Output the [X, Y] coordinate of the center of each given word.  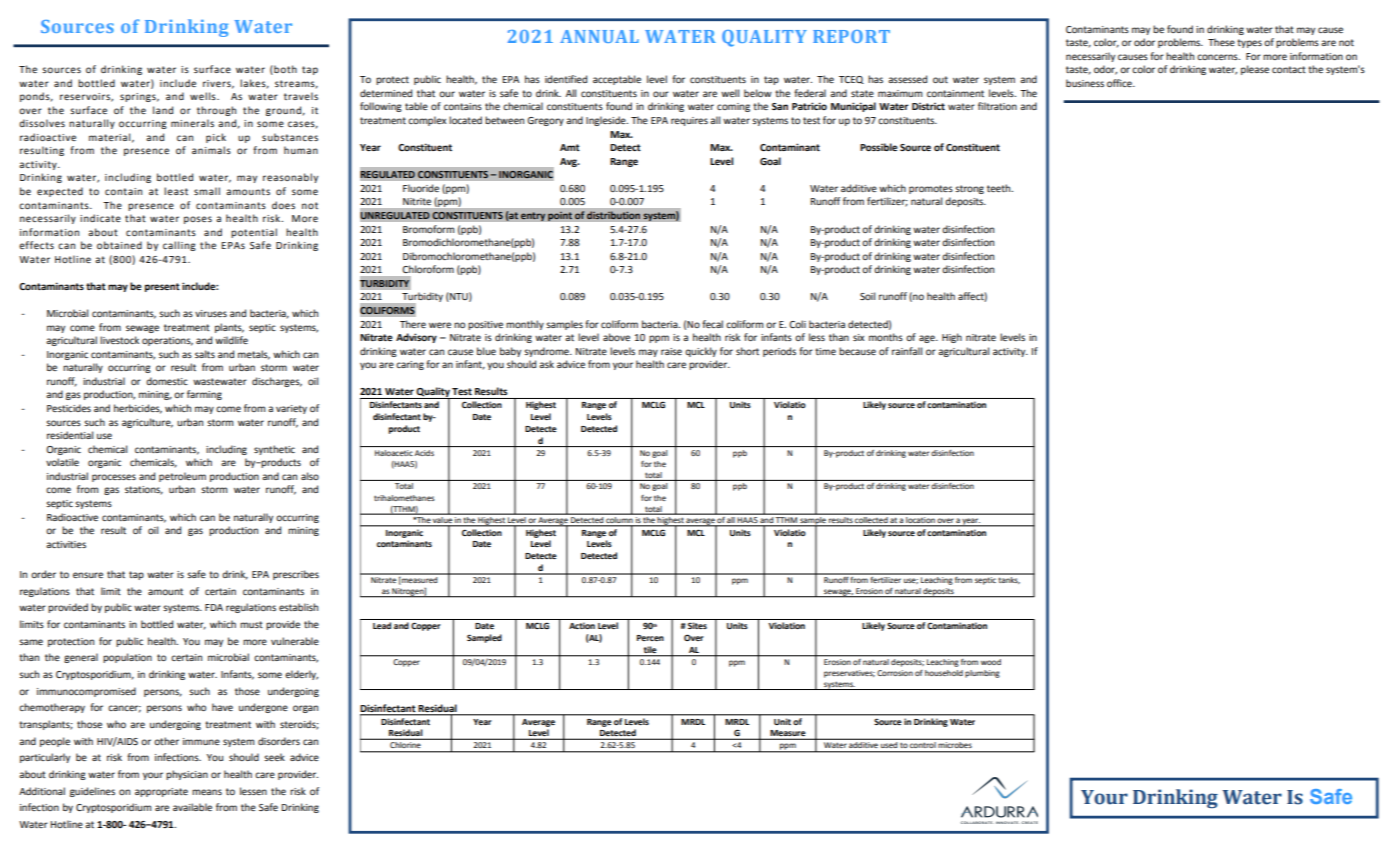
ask [546, 364]
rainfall [907, 351]
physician [187, 775]
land [163, 110]
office [1120, 83]
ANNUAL [599, 36]
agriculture [147, 423]
